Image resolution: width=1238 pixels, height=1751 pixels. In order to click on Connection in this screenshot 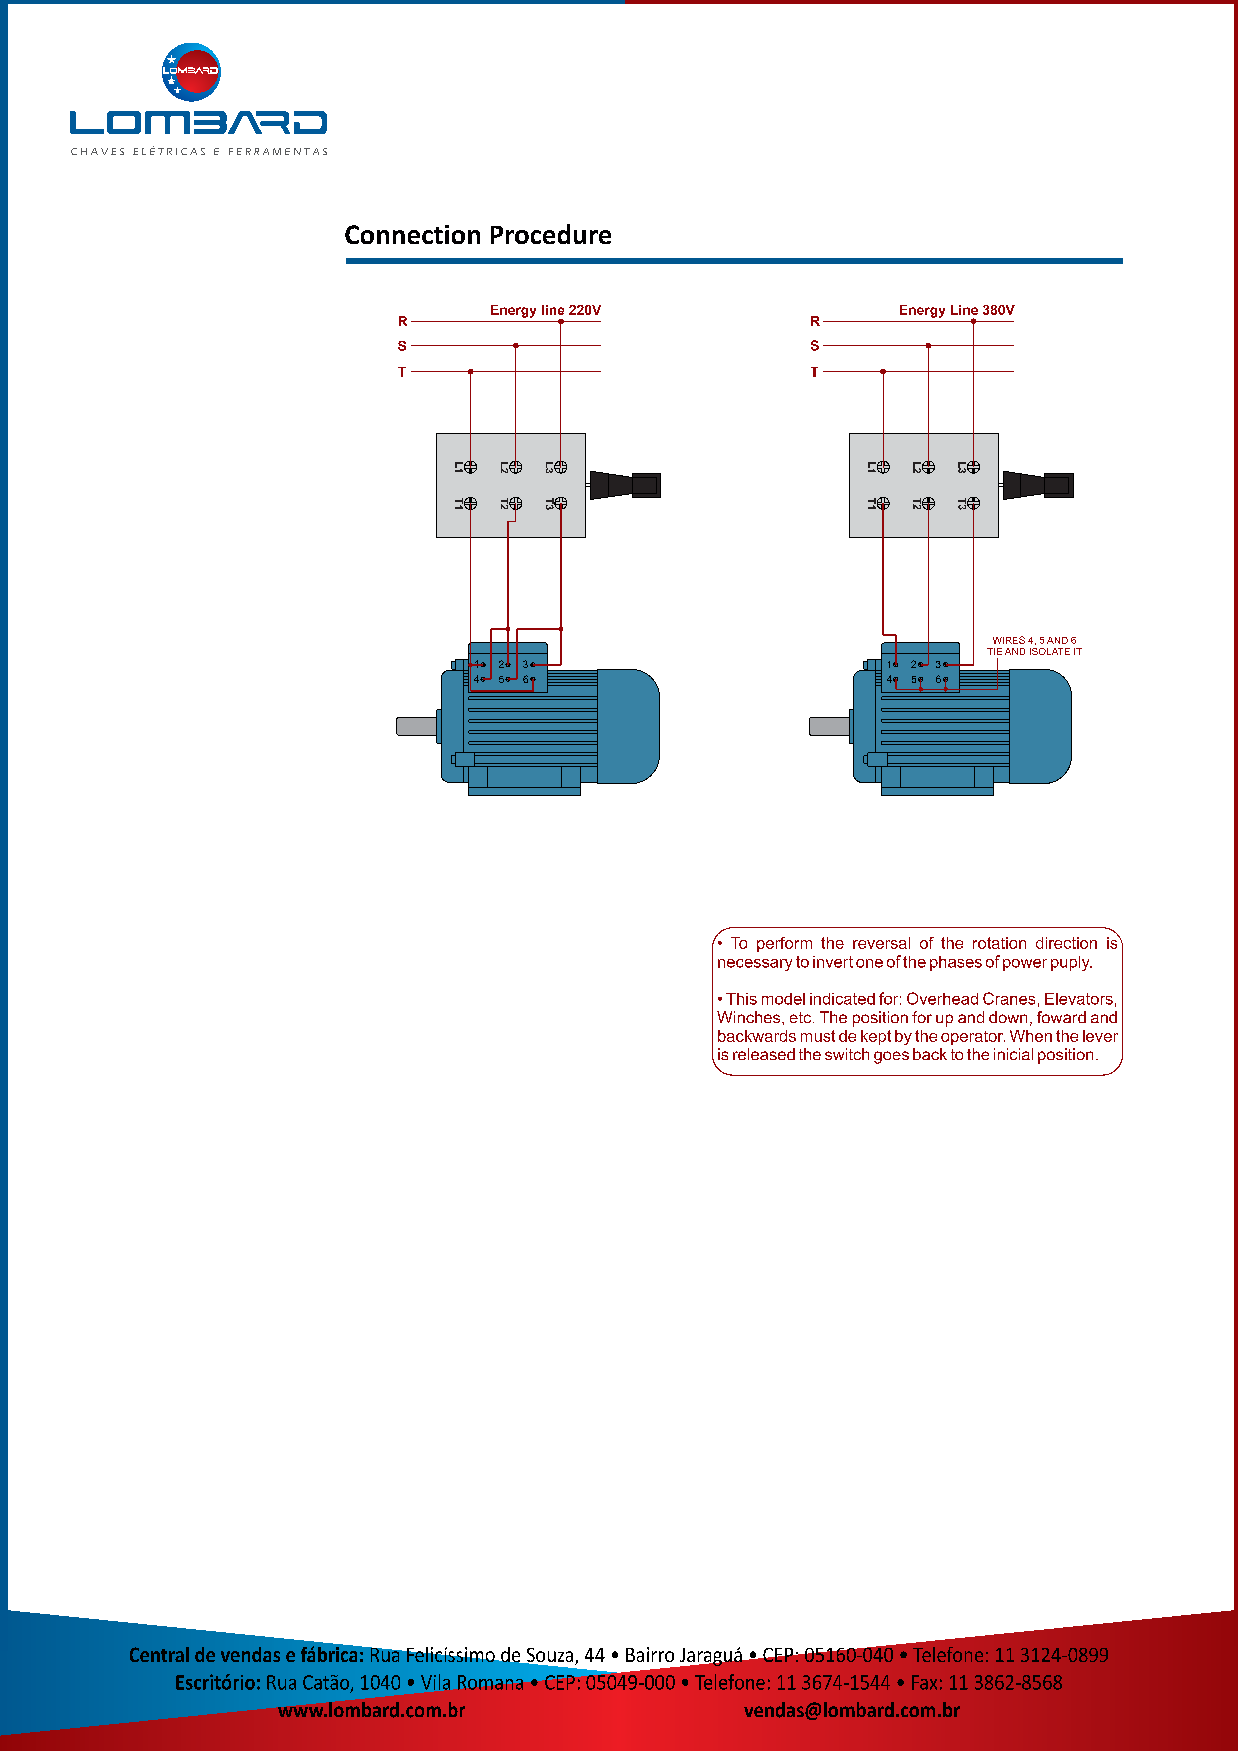, I will do `click(412, 234)`.
